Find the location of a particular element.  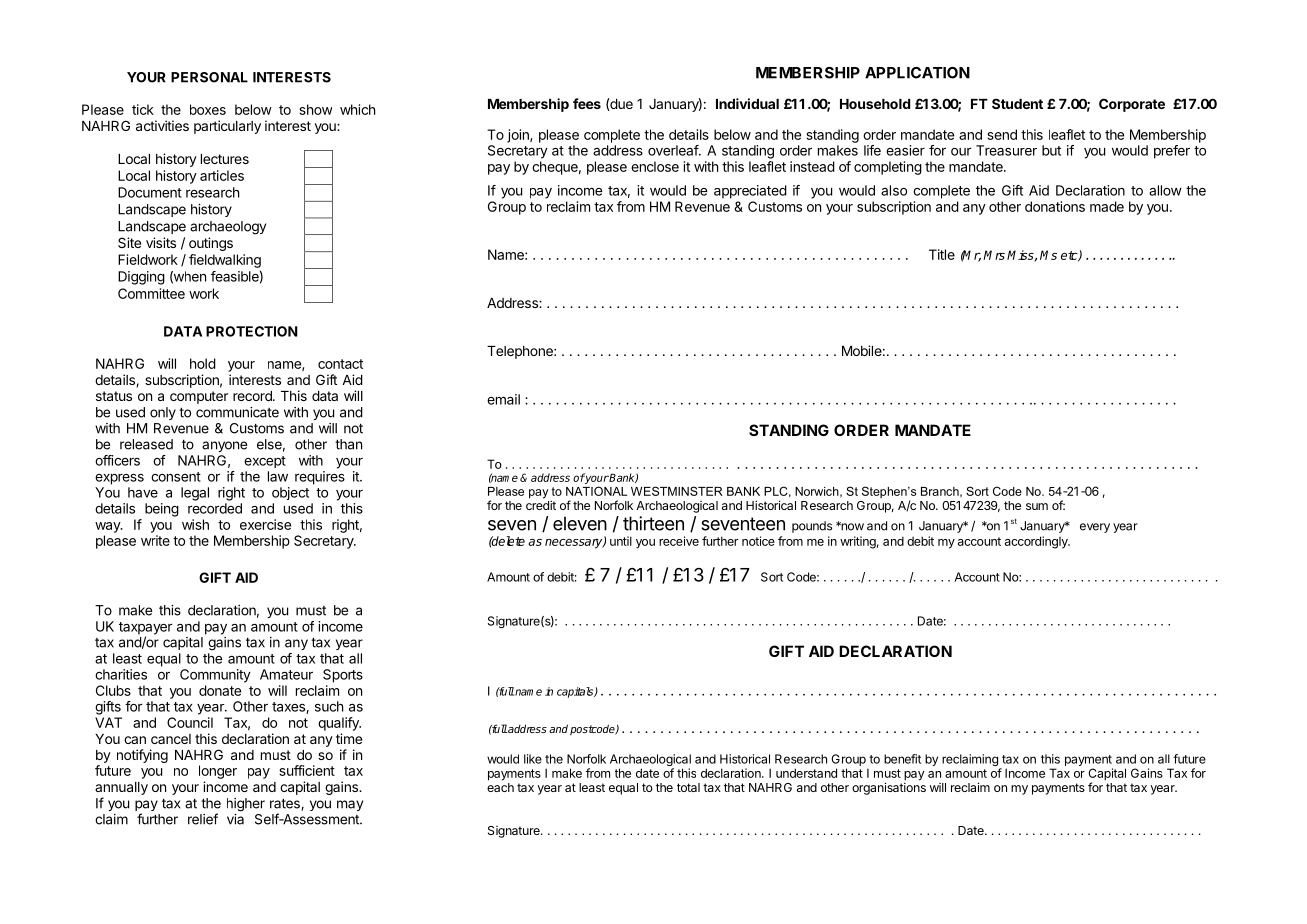

PROTECTION is located at coordinates (252, 331).
